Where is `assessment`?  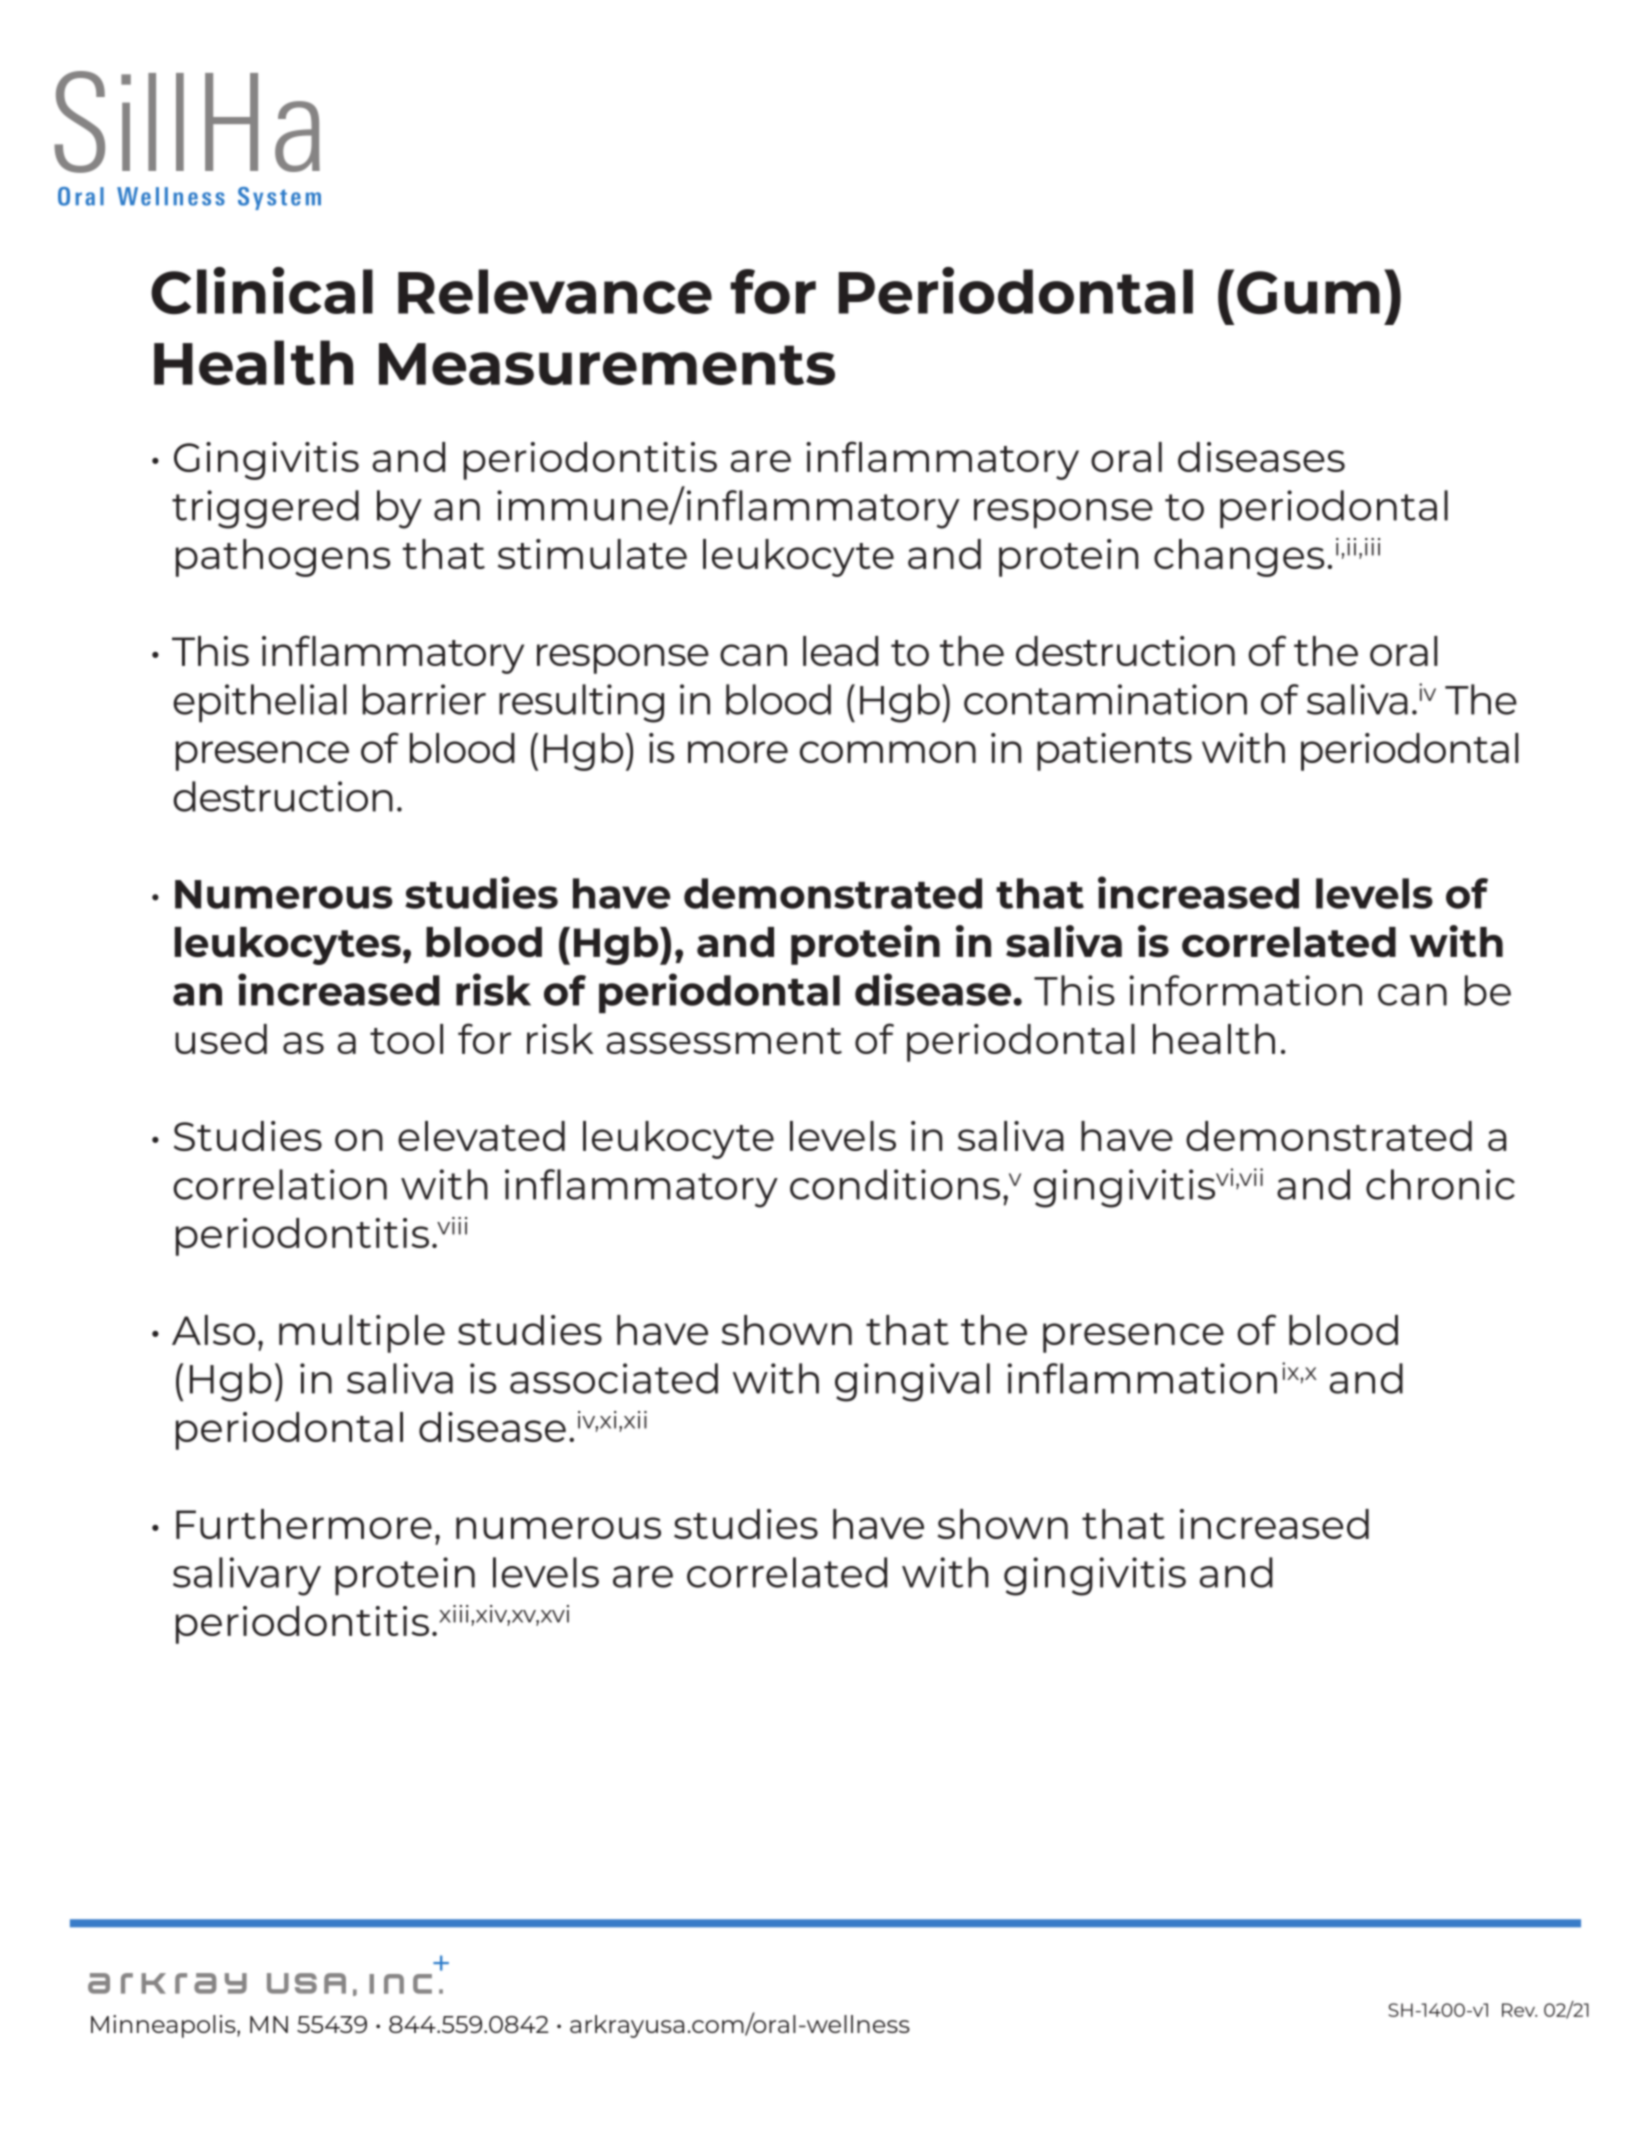
assessment is located at coordinates (724, 1041).
